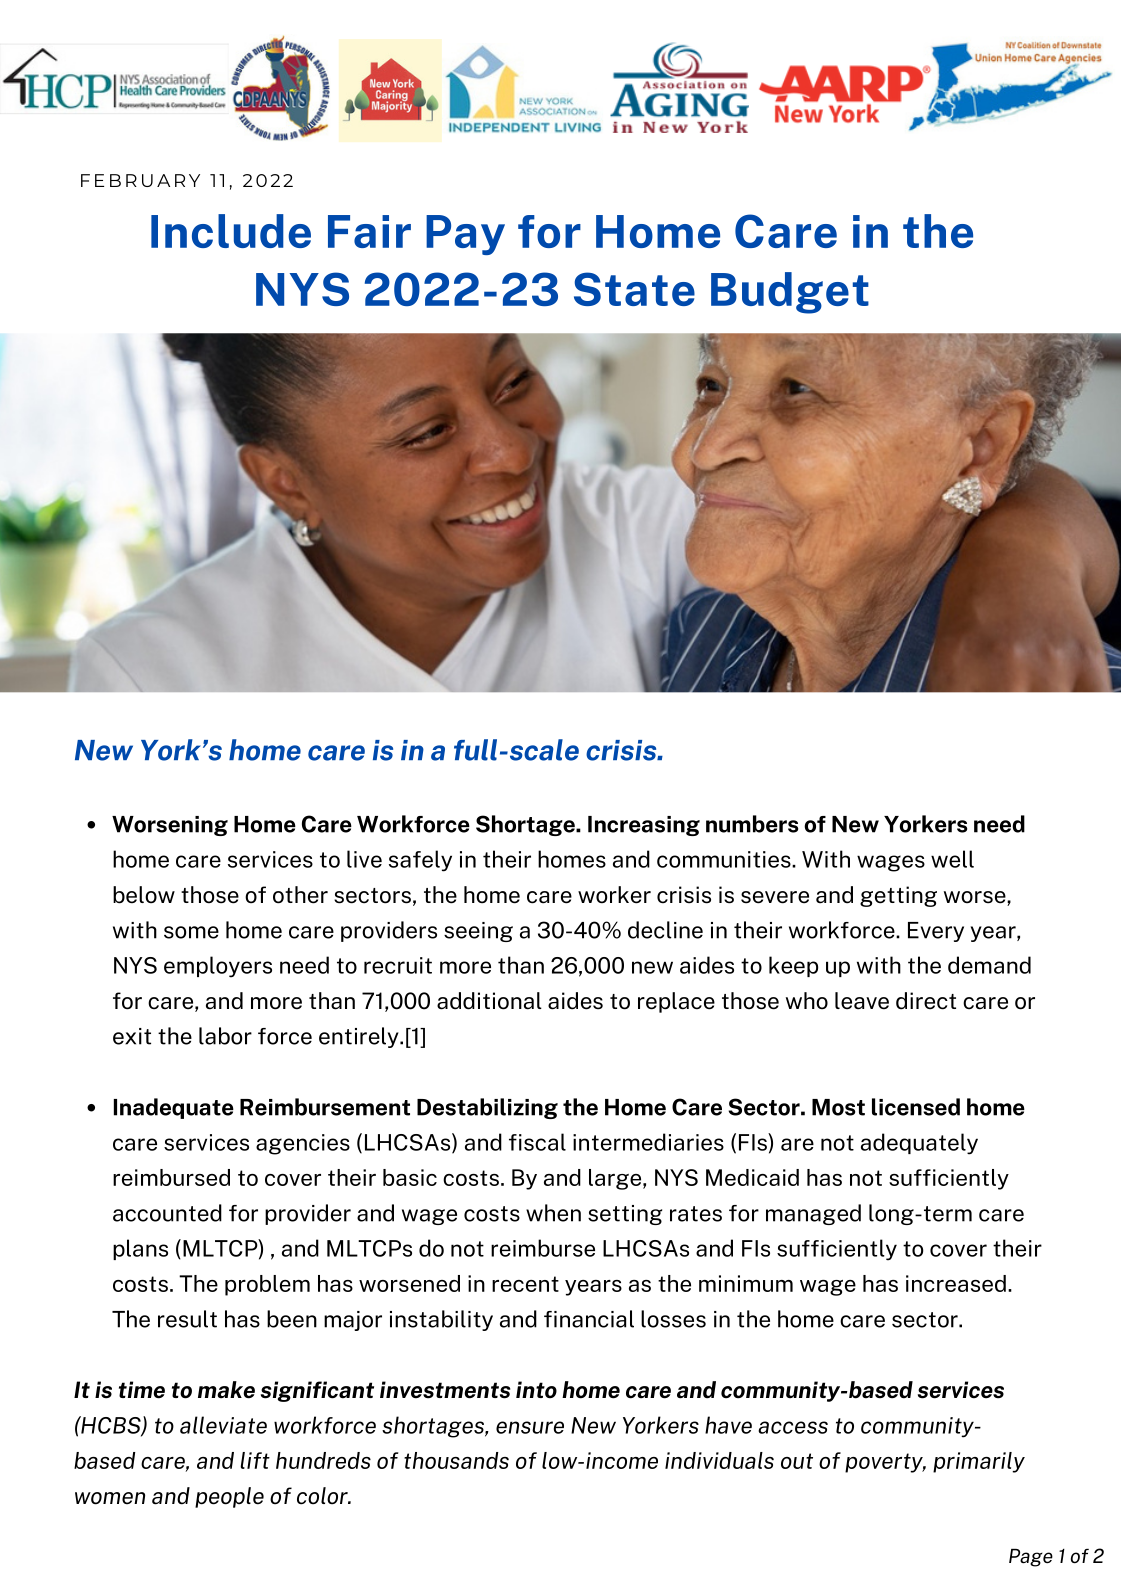  Describe the element at coordinates (530, 1427) in the image. I see `ensure` at that location.
